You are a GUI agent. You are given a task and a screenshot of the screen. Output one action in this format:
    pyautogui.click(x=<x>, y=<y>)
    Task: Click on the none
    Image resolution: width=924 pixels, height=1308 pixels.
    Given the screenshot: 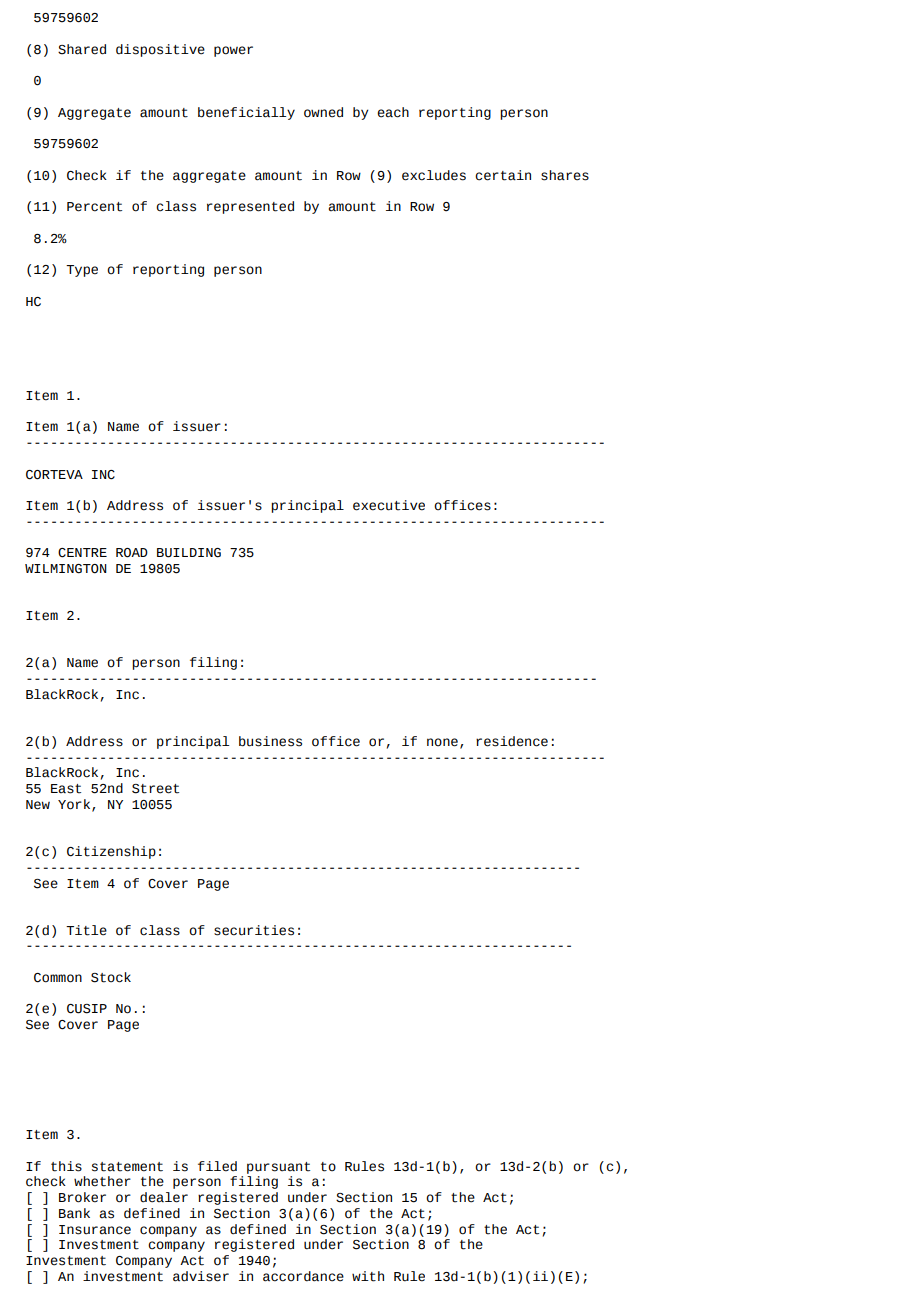 What is the action you would take?
    pyautogui.click(x=442, y=742)
